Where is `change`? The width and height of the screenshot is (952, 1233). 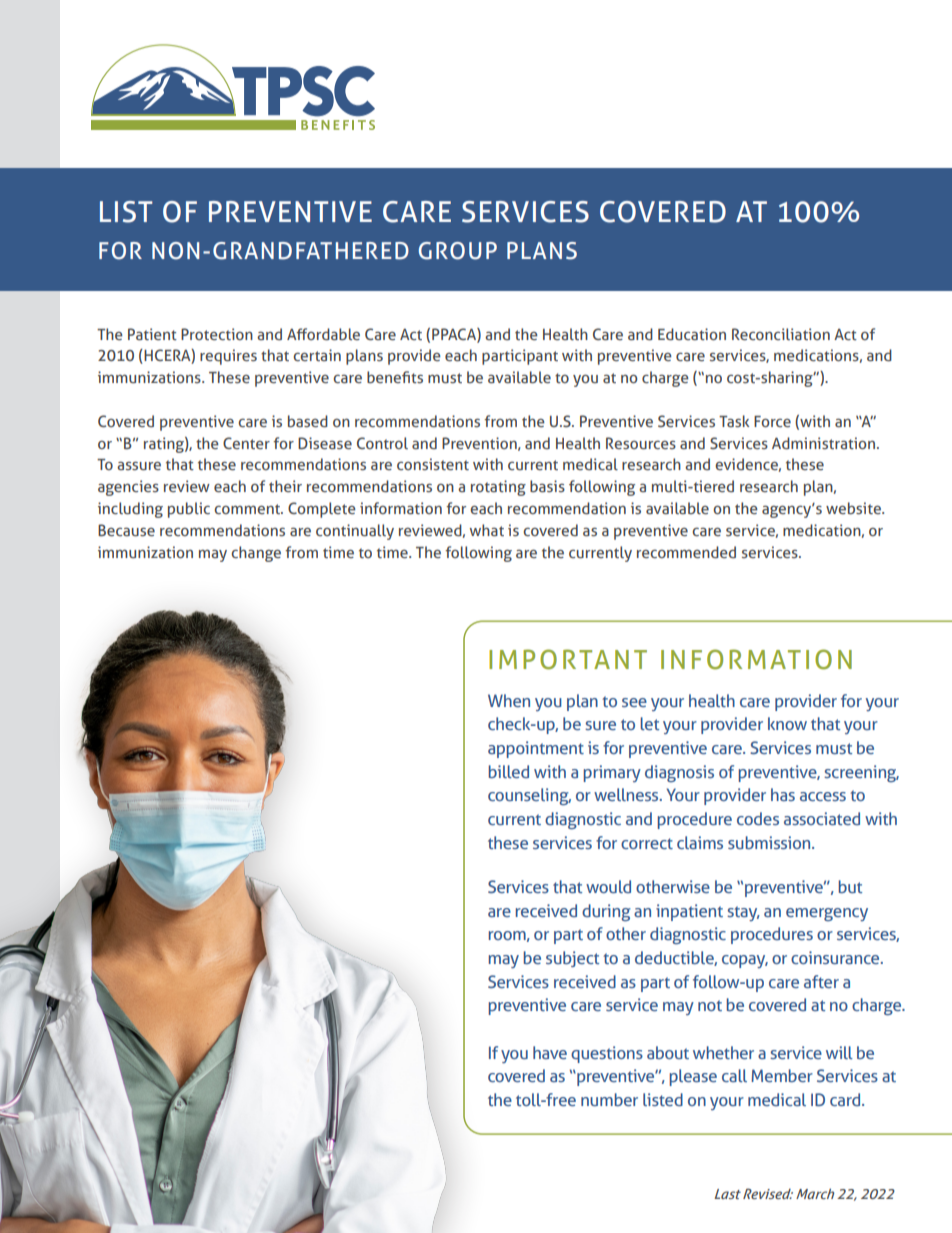
change is located at coordinates (256, 554).
